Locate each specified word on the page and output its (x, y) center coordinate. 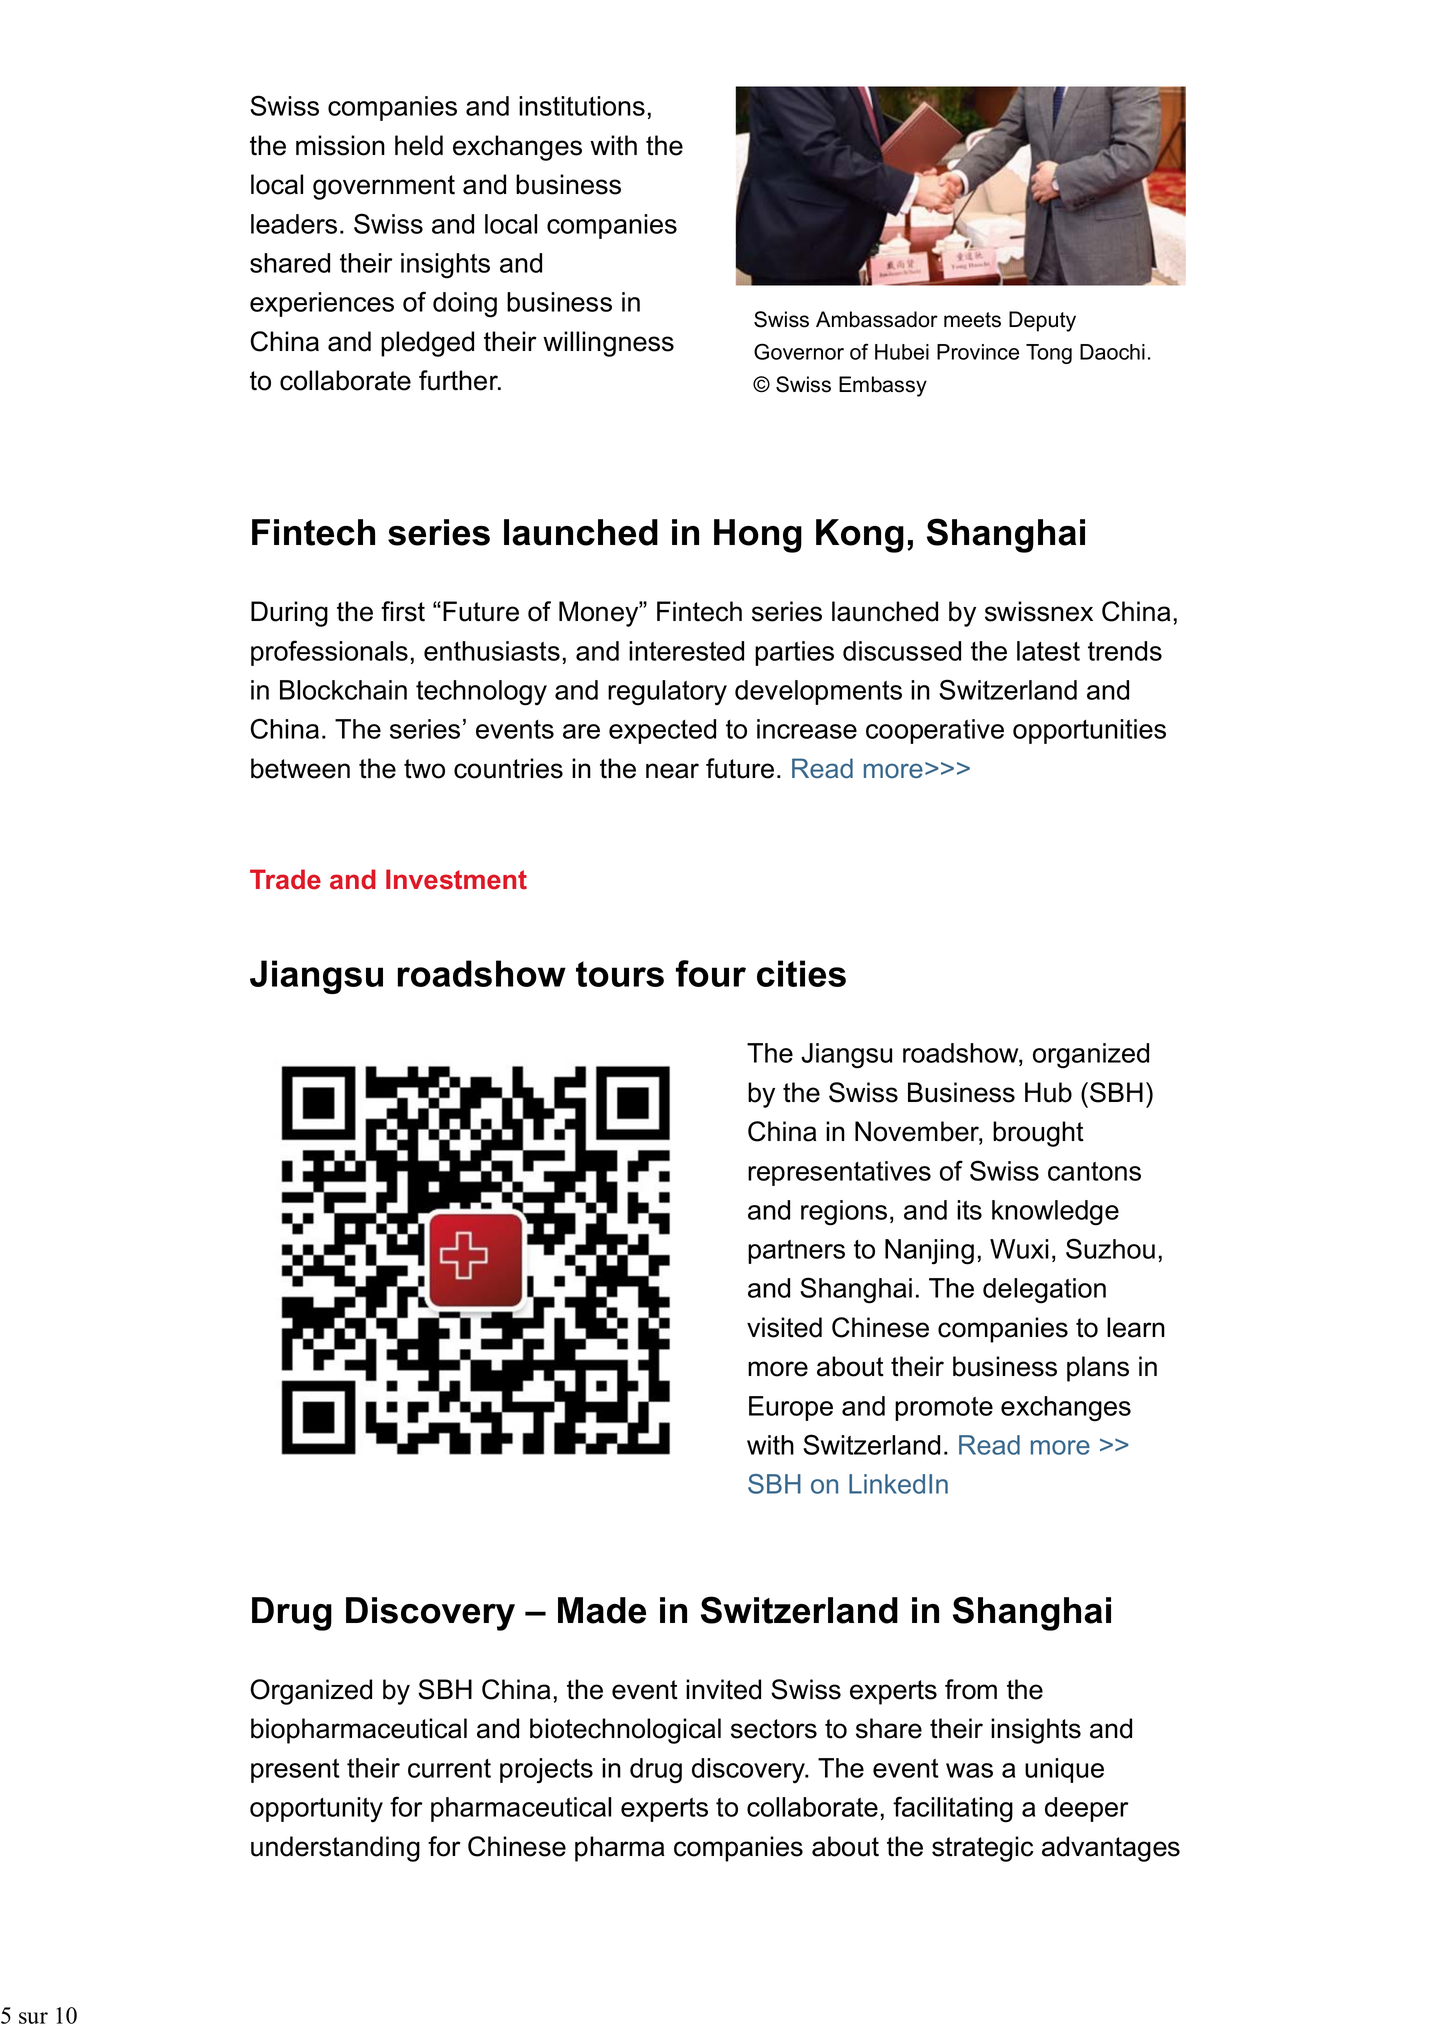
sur (33, 2018)
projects (546, 1771)
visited (784, 1327)
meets (972, 320)
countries (508, 768)
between (300, 768)
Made (602, 1610)
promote (944, 1409)
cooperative (935, 731)
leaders (294, 224)
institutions (582, 106)
